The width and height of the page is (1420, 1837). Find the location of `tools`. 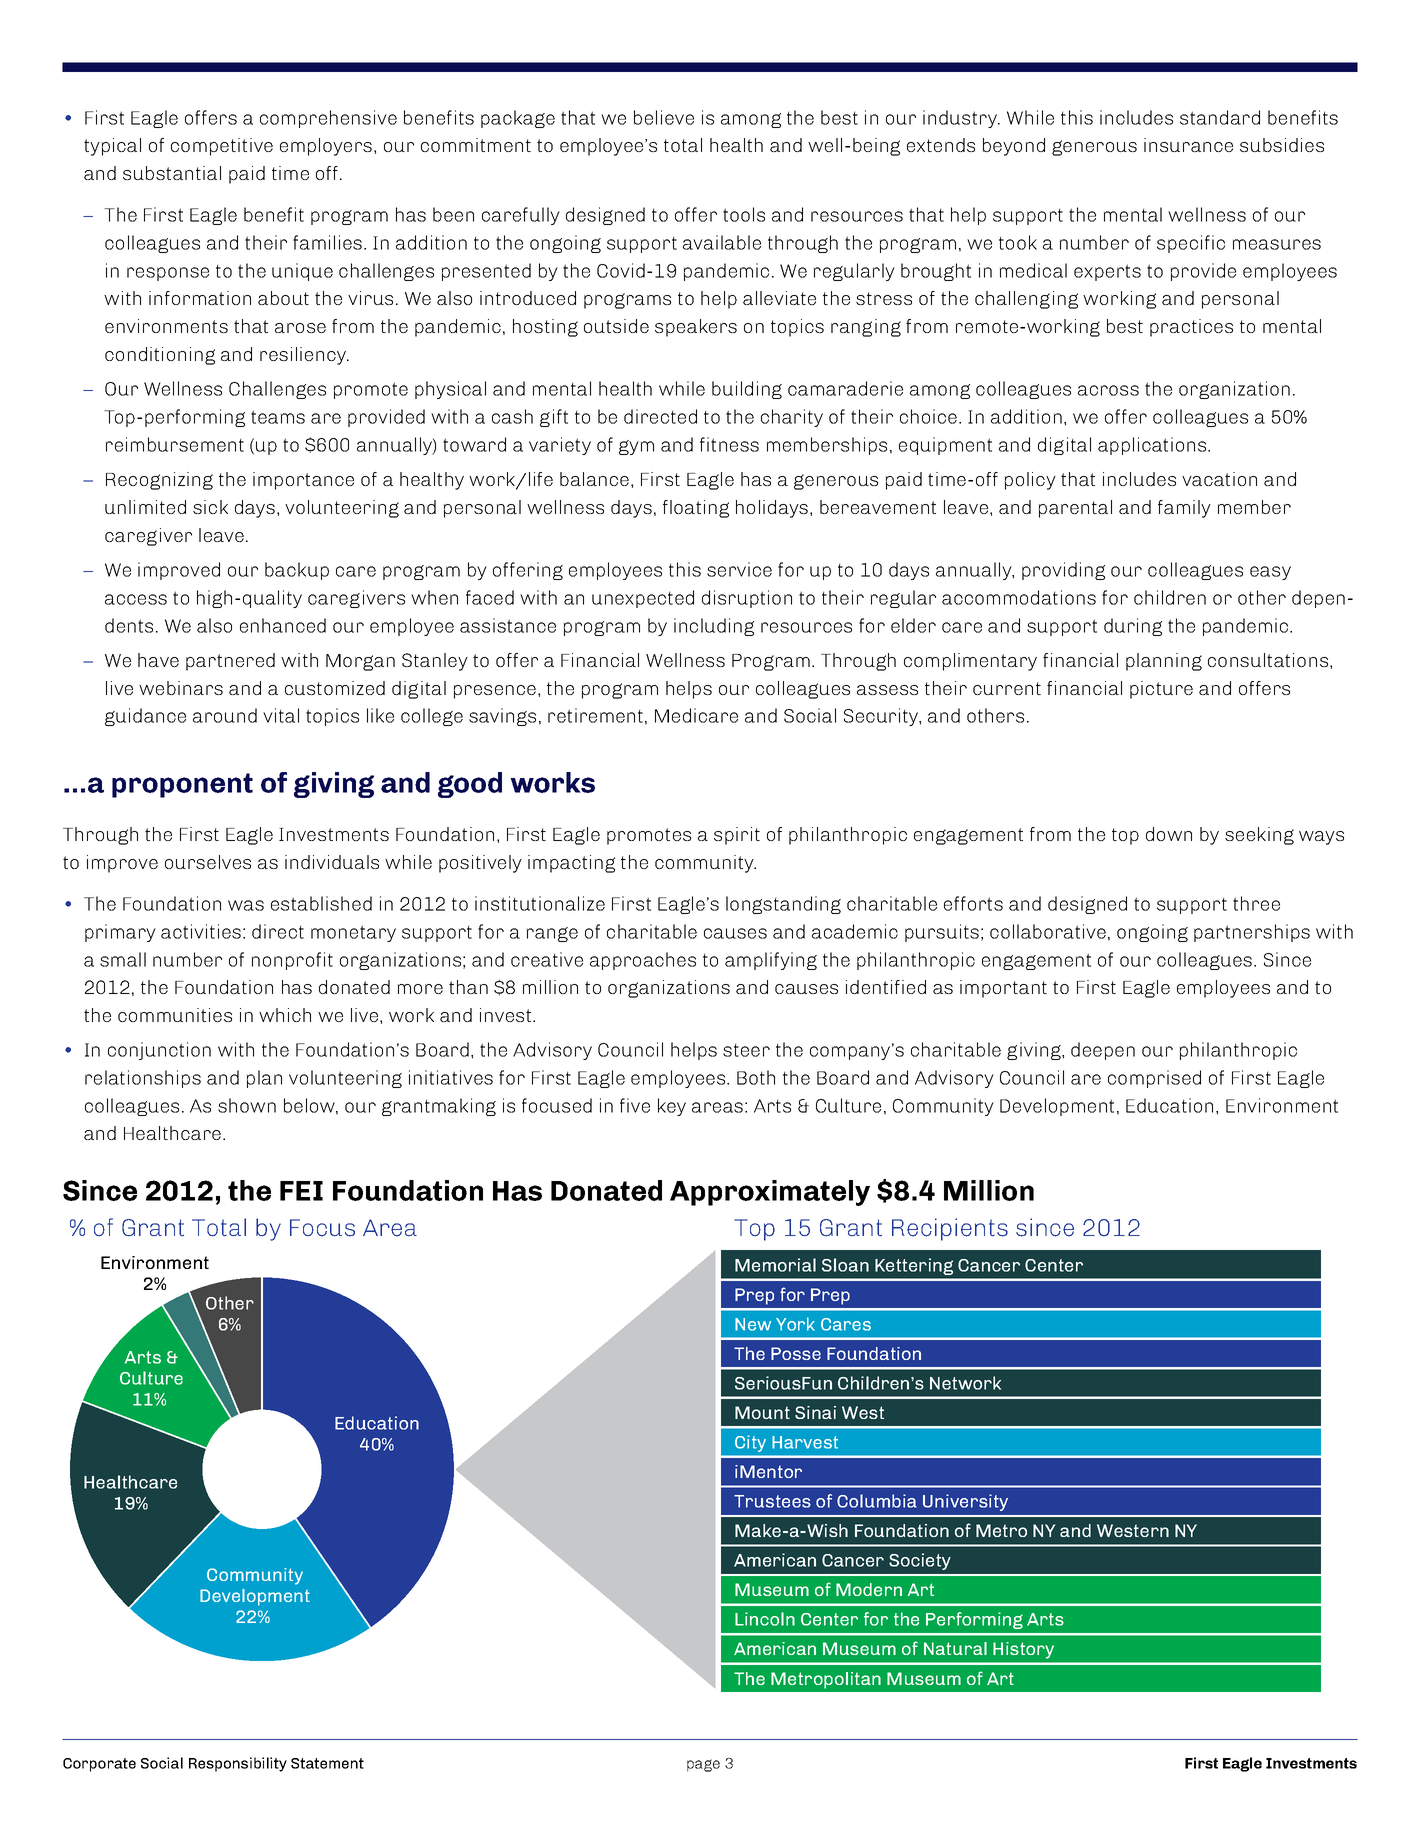

tools is located at coordinates (744, 214).
